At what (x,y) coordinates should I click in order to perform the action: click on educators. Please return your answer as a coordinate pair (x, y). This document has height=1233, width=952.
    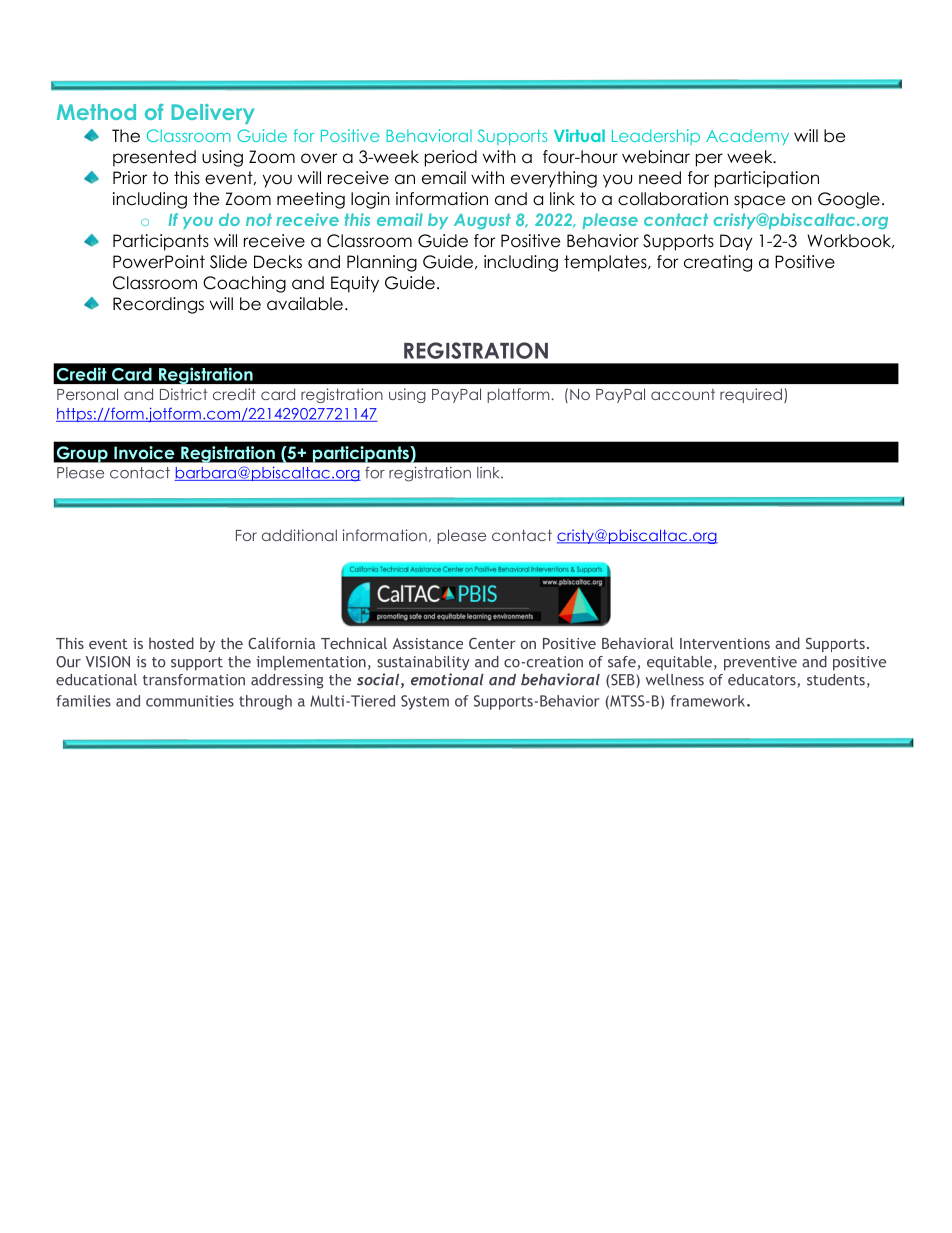
    Looking at the image, I should click on (763, 681).
